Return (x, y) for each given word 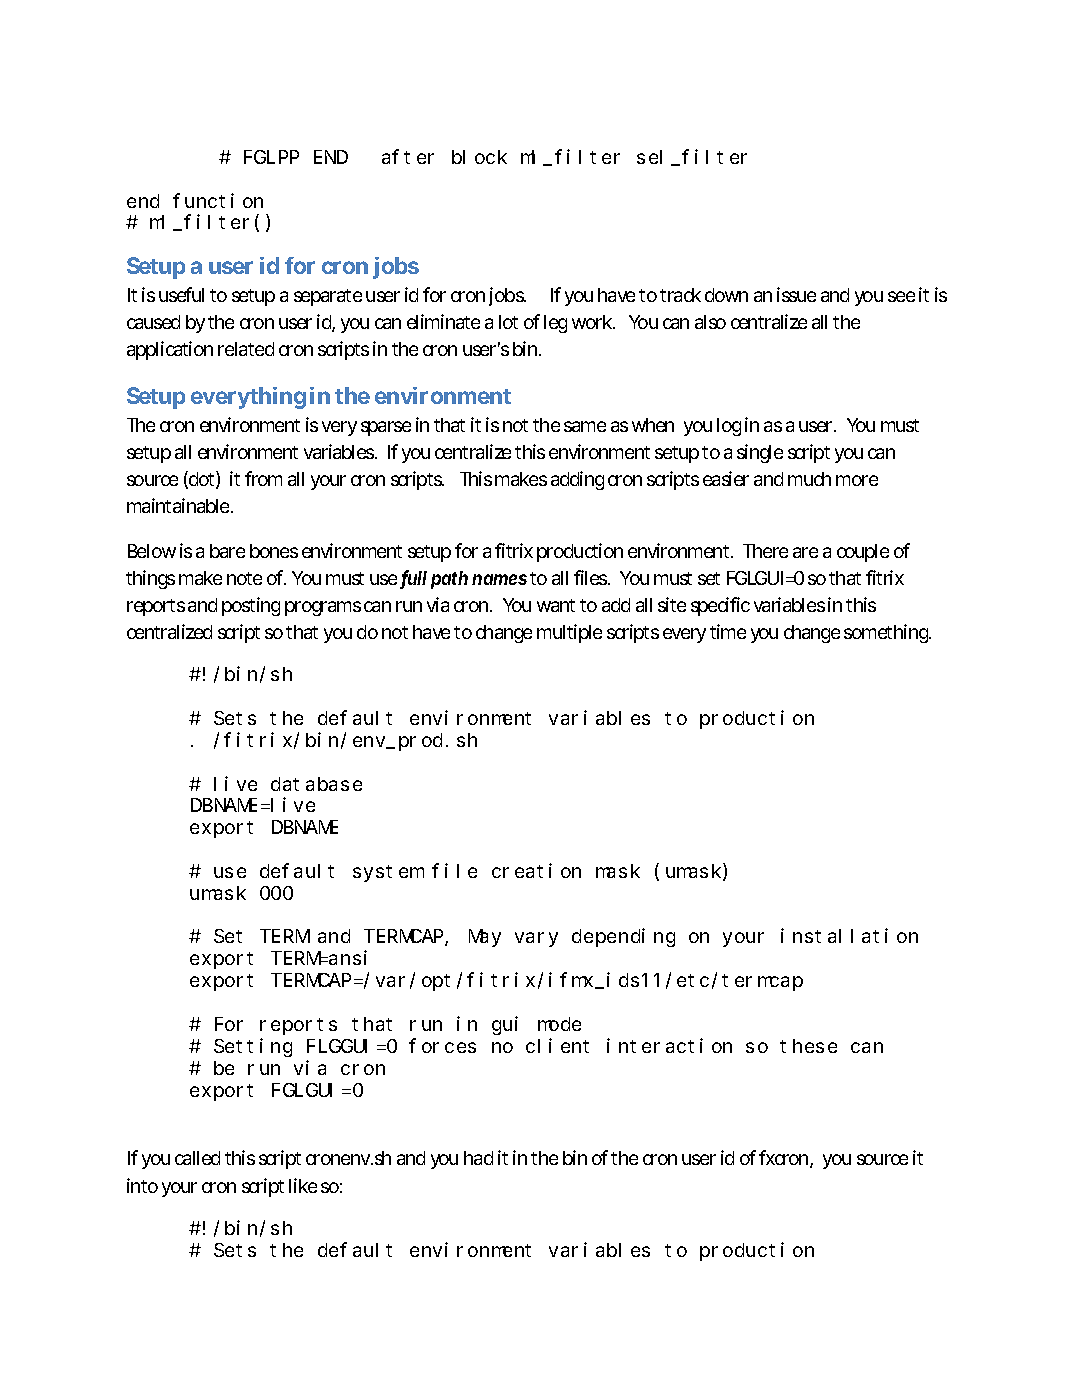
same (585, 426)
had (478, 1158)
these (808, 1046)
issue (796, 294)
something (887, 633)
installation (849, 936)
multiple (569, 633)
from (263, 478)
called (197, 1158)
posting (251, 606)
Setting (253, 1047)
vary (536, 940)
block (479, 157)
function (218, 200)
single (760, 453)
